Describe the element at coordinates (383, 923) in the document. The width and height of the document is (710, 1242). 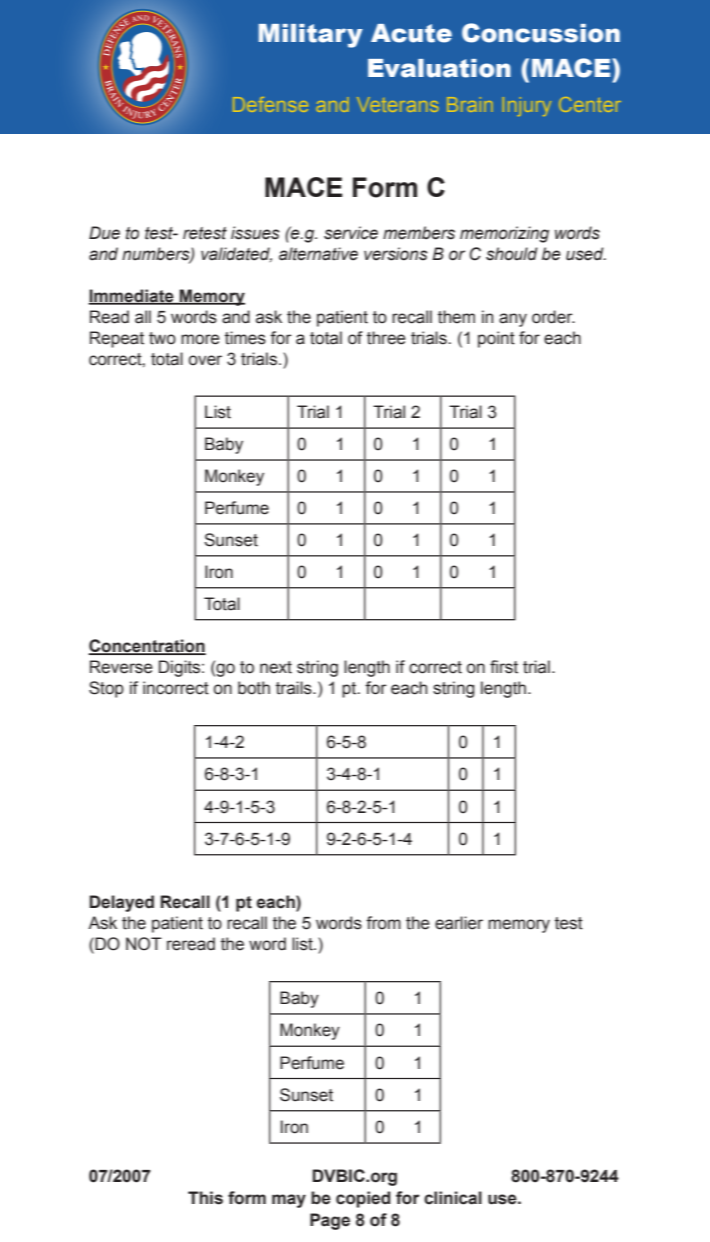
I see `from` at that location.
